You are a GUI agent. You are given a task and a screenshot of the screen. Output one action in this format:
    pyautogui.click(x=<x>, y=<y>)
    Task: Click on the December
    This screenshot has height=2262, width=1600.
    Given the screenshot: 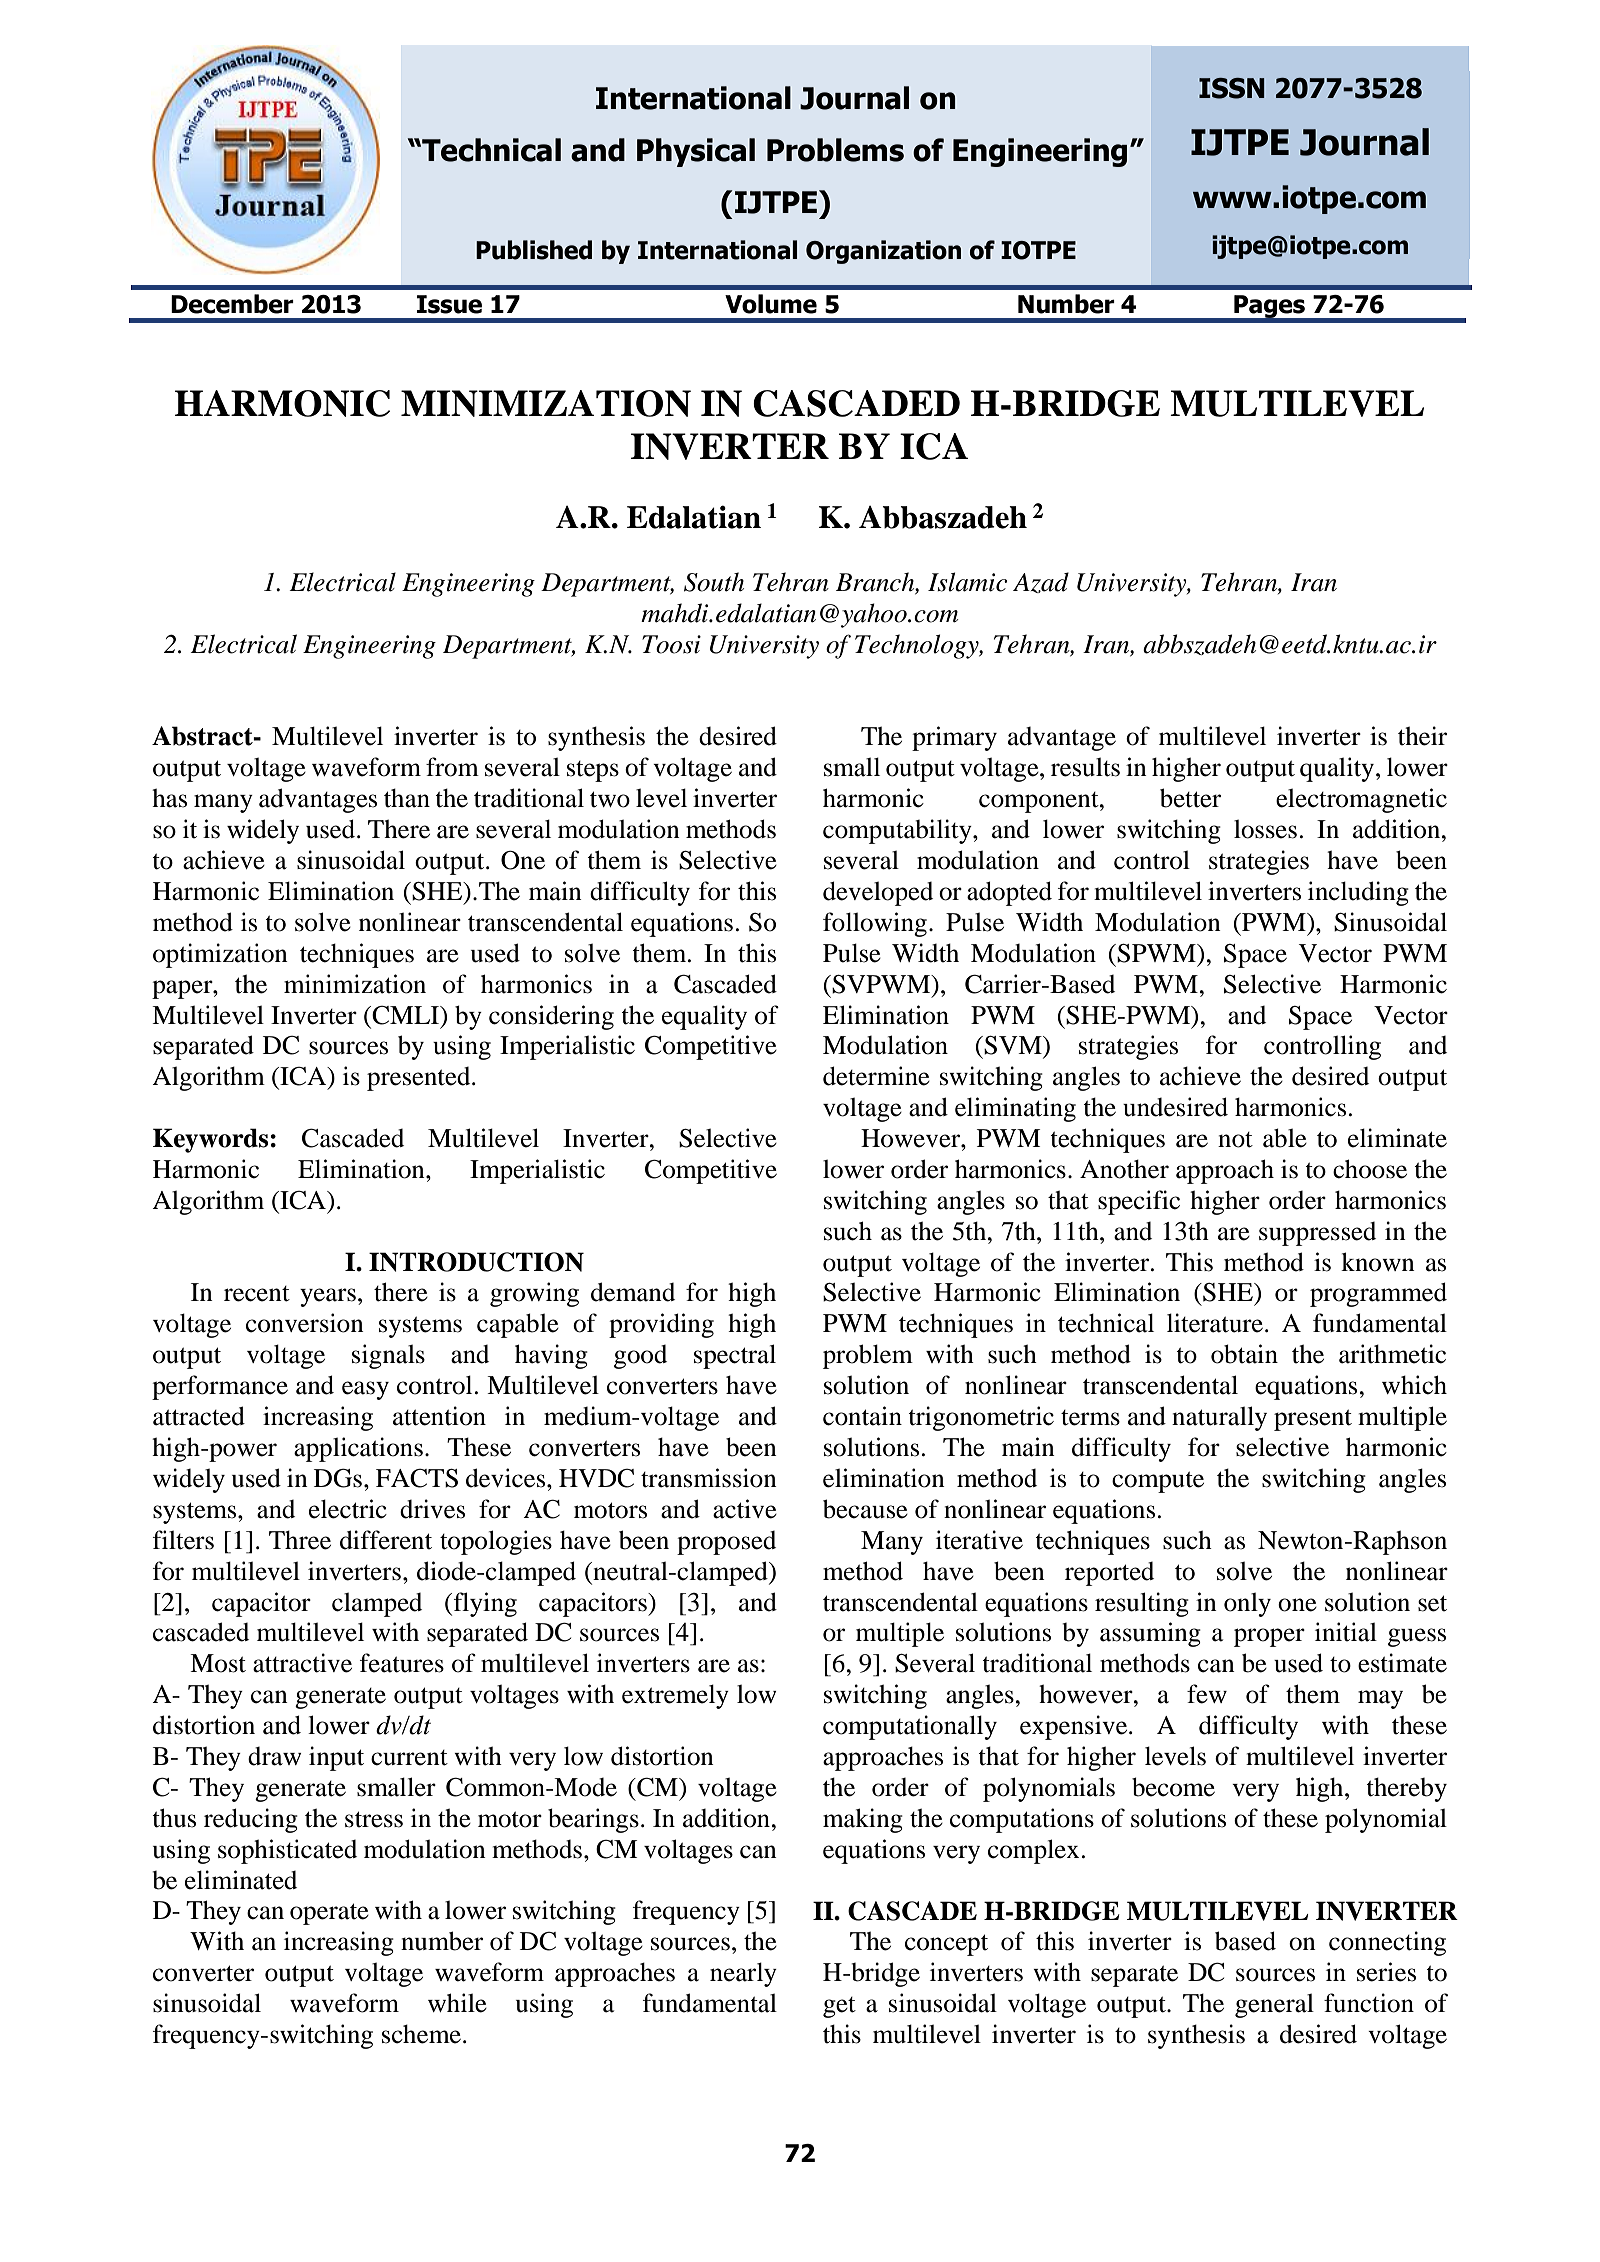 What is the action you would take?
    pyautogui.click(x=232, y=304)
